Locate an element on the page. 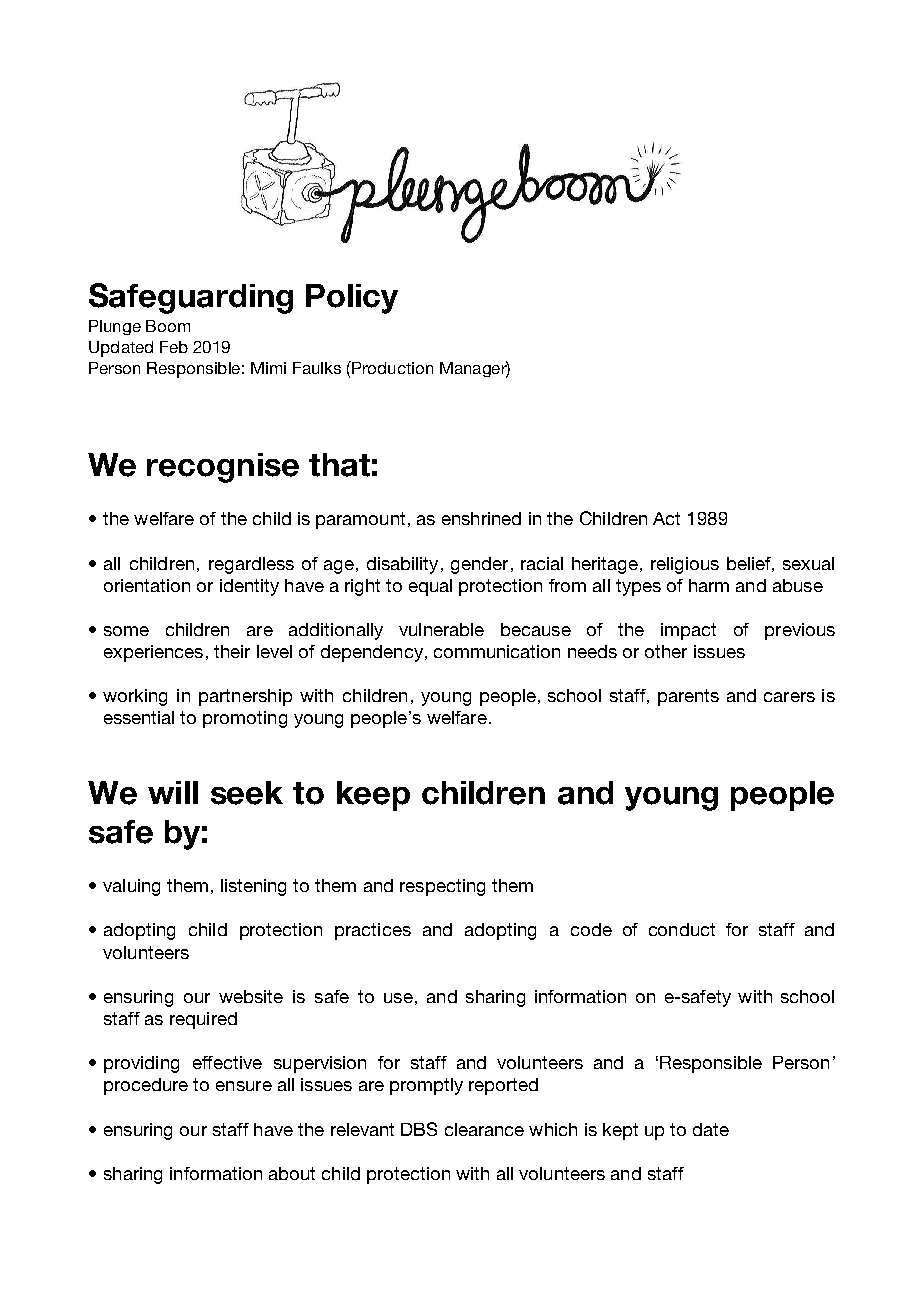 Image resolution: width=924 pixels, height=1308 pixels. kept is located at coordinates (620, 1131).
